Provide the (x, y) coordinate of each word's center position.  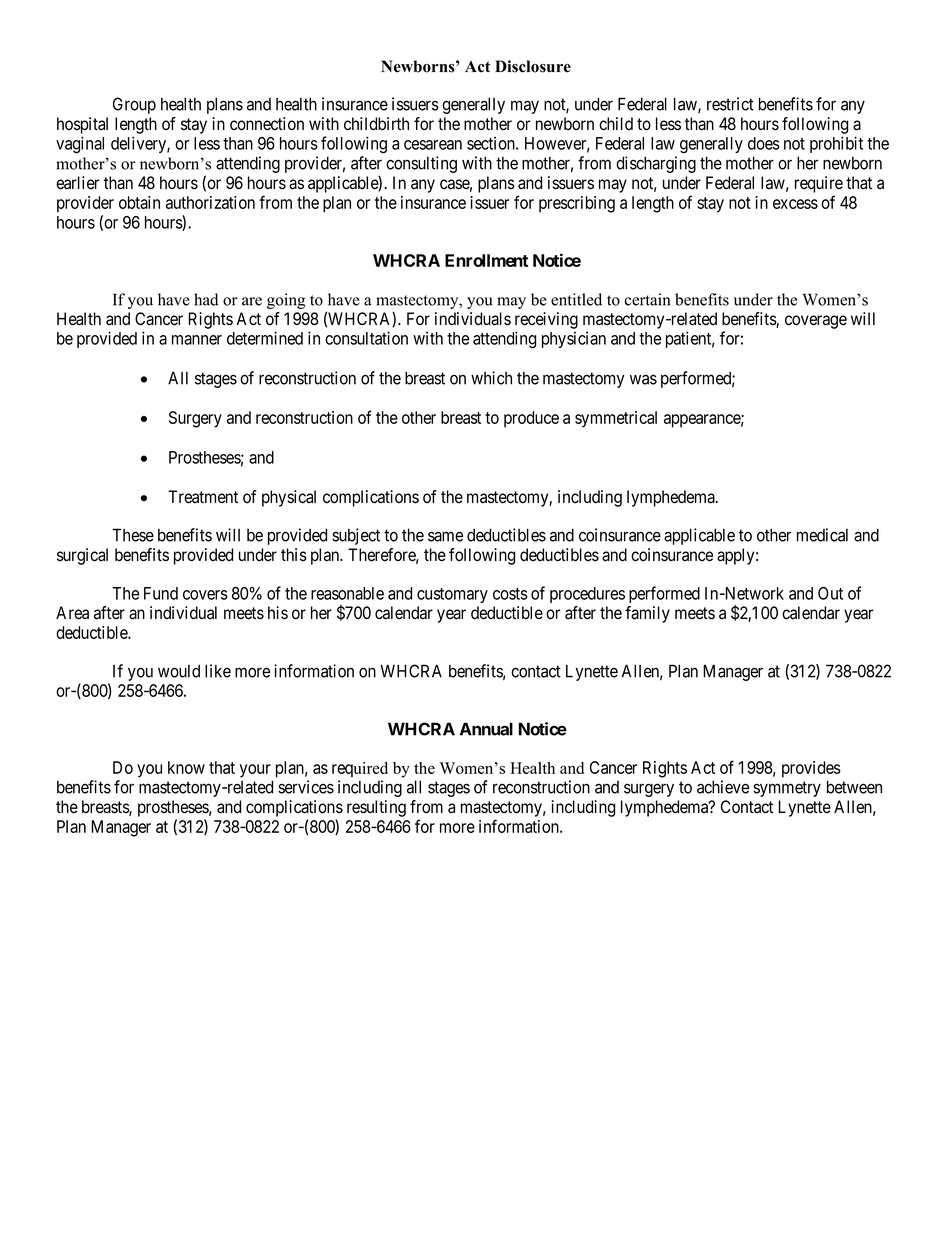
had (206, 299)
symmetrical (616, 419)
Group (134, 105)
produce (531, 419)
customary (452, 595)
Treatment (203, 497)
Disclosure (533, 66)
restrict (730, 104)
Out (830, 593)
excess (795, 204)
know (186, 767)
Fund (161, 593)
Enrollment (486, 260)
